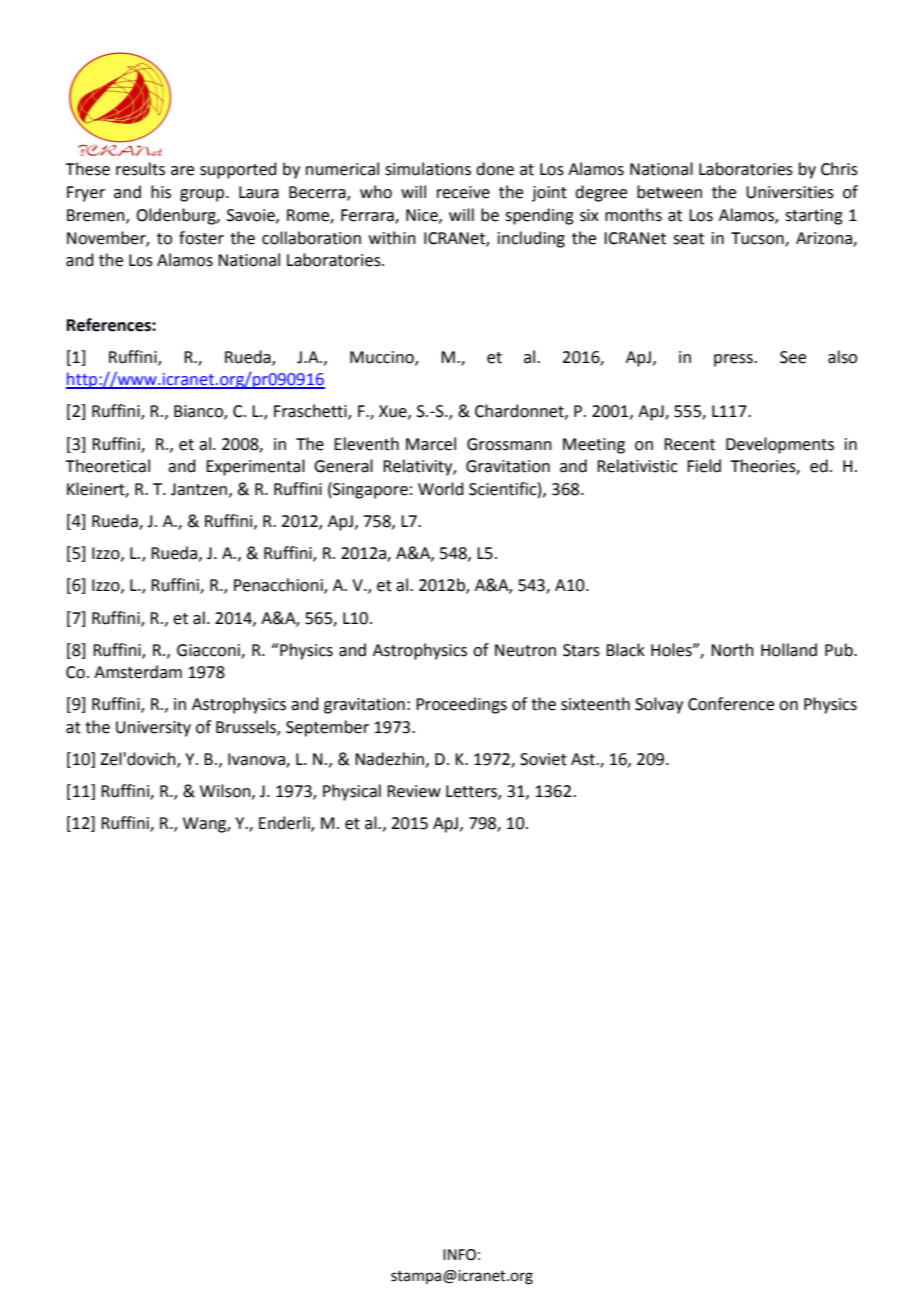 This screenshot has height=1308, width=924. Describe the element at coordinates (441, 489) in the screenshot. I see `World` at that location.
